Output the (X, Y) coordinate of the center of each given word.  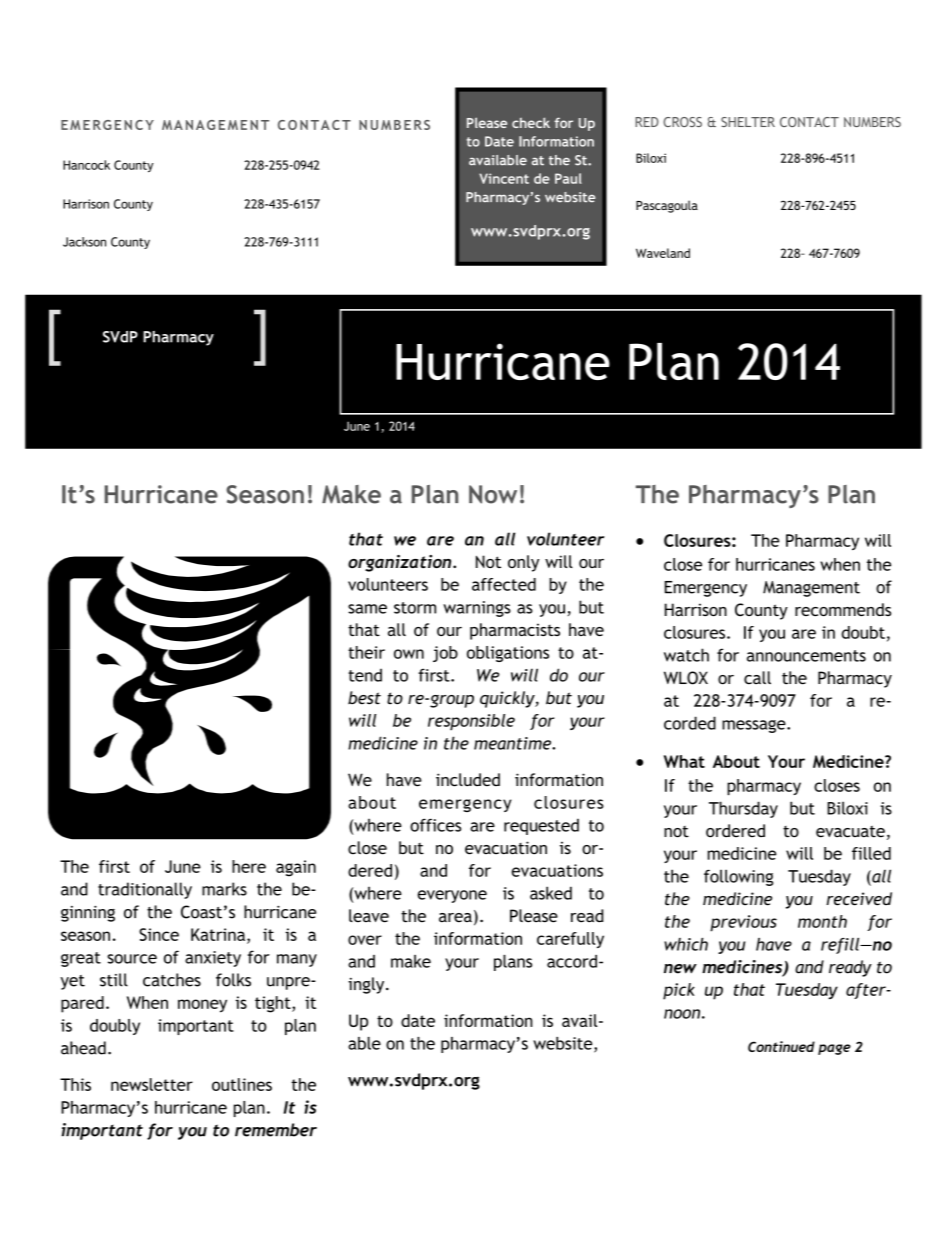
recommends (843, 609)
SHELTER (748, 122)
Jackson (84, 242)
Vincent (504, 178)
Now (493, 494)
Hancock (86, 165)
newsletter (152, 1084)
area (455, 918)
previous (743, 923)
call (757, 678)
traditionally (145, 890)
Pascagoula (667, 206)
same (367, 609)
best (364, 698)
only (523, 563)
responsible (471, 722)
